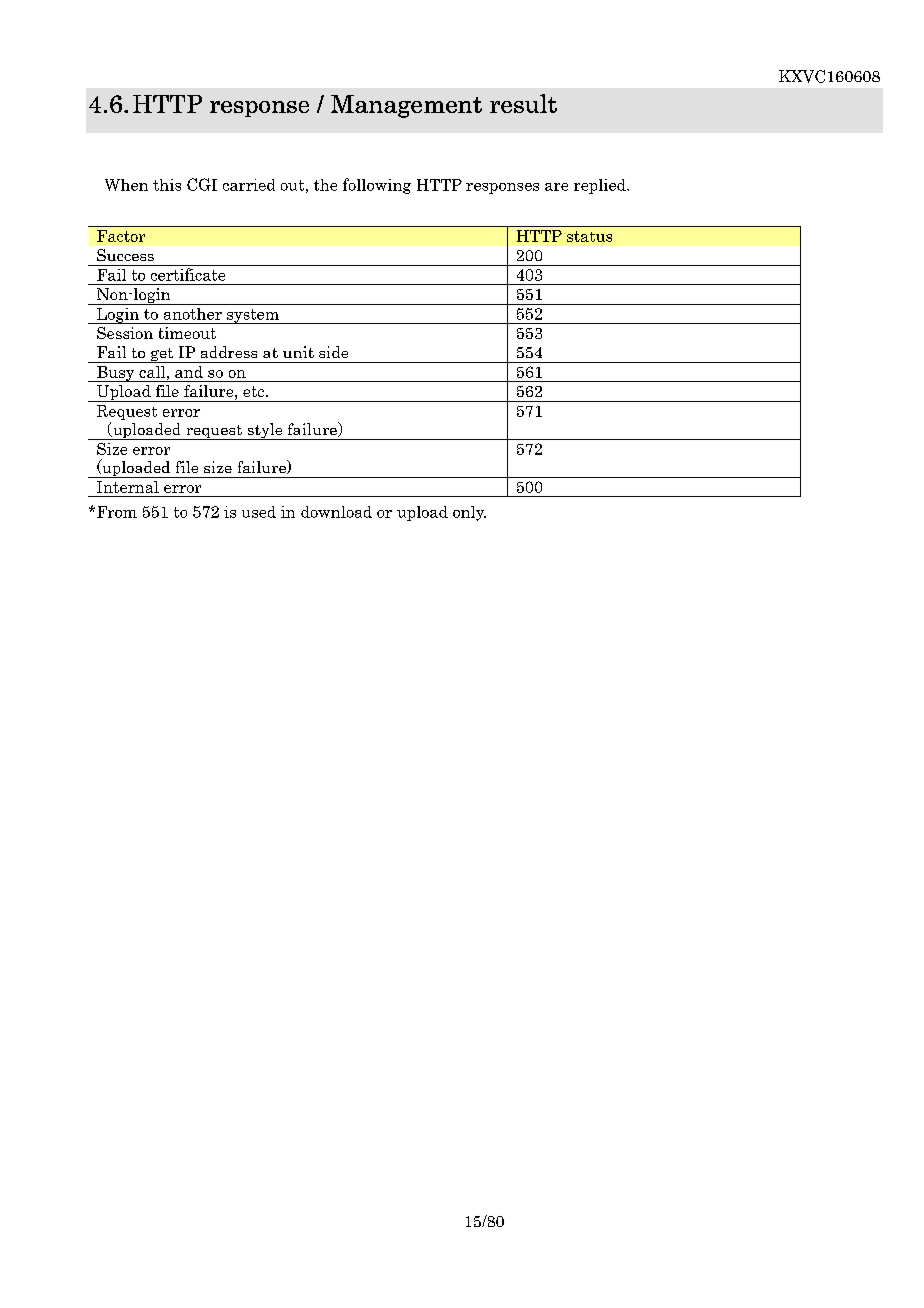 Image resolution: width=924 pixels, height=1308 pixels. What do you see at coordinates (469, 513) in the document?
I see `only` at bounding box center [469, 513].
